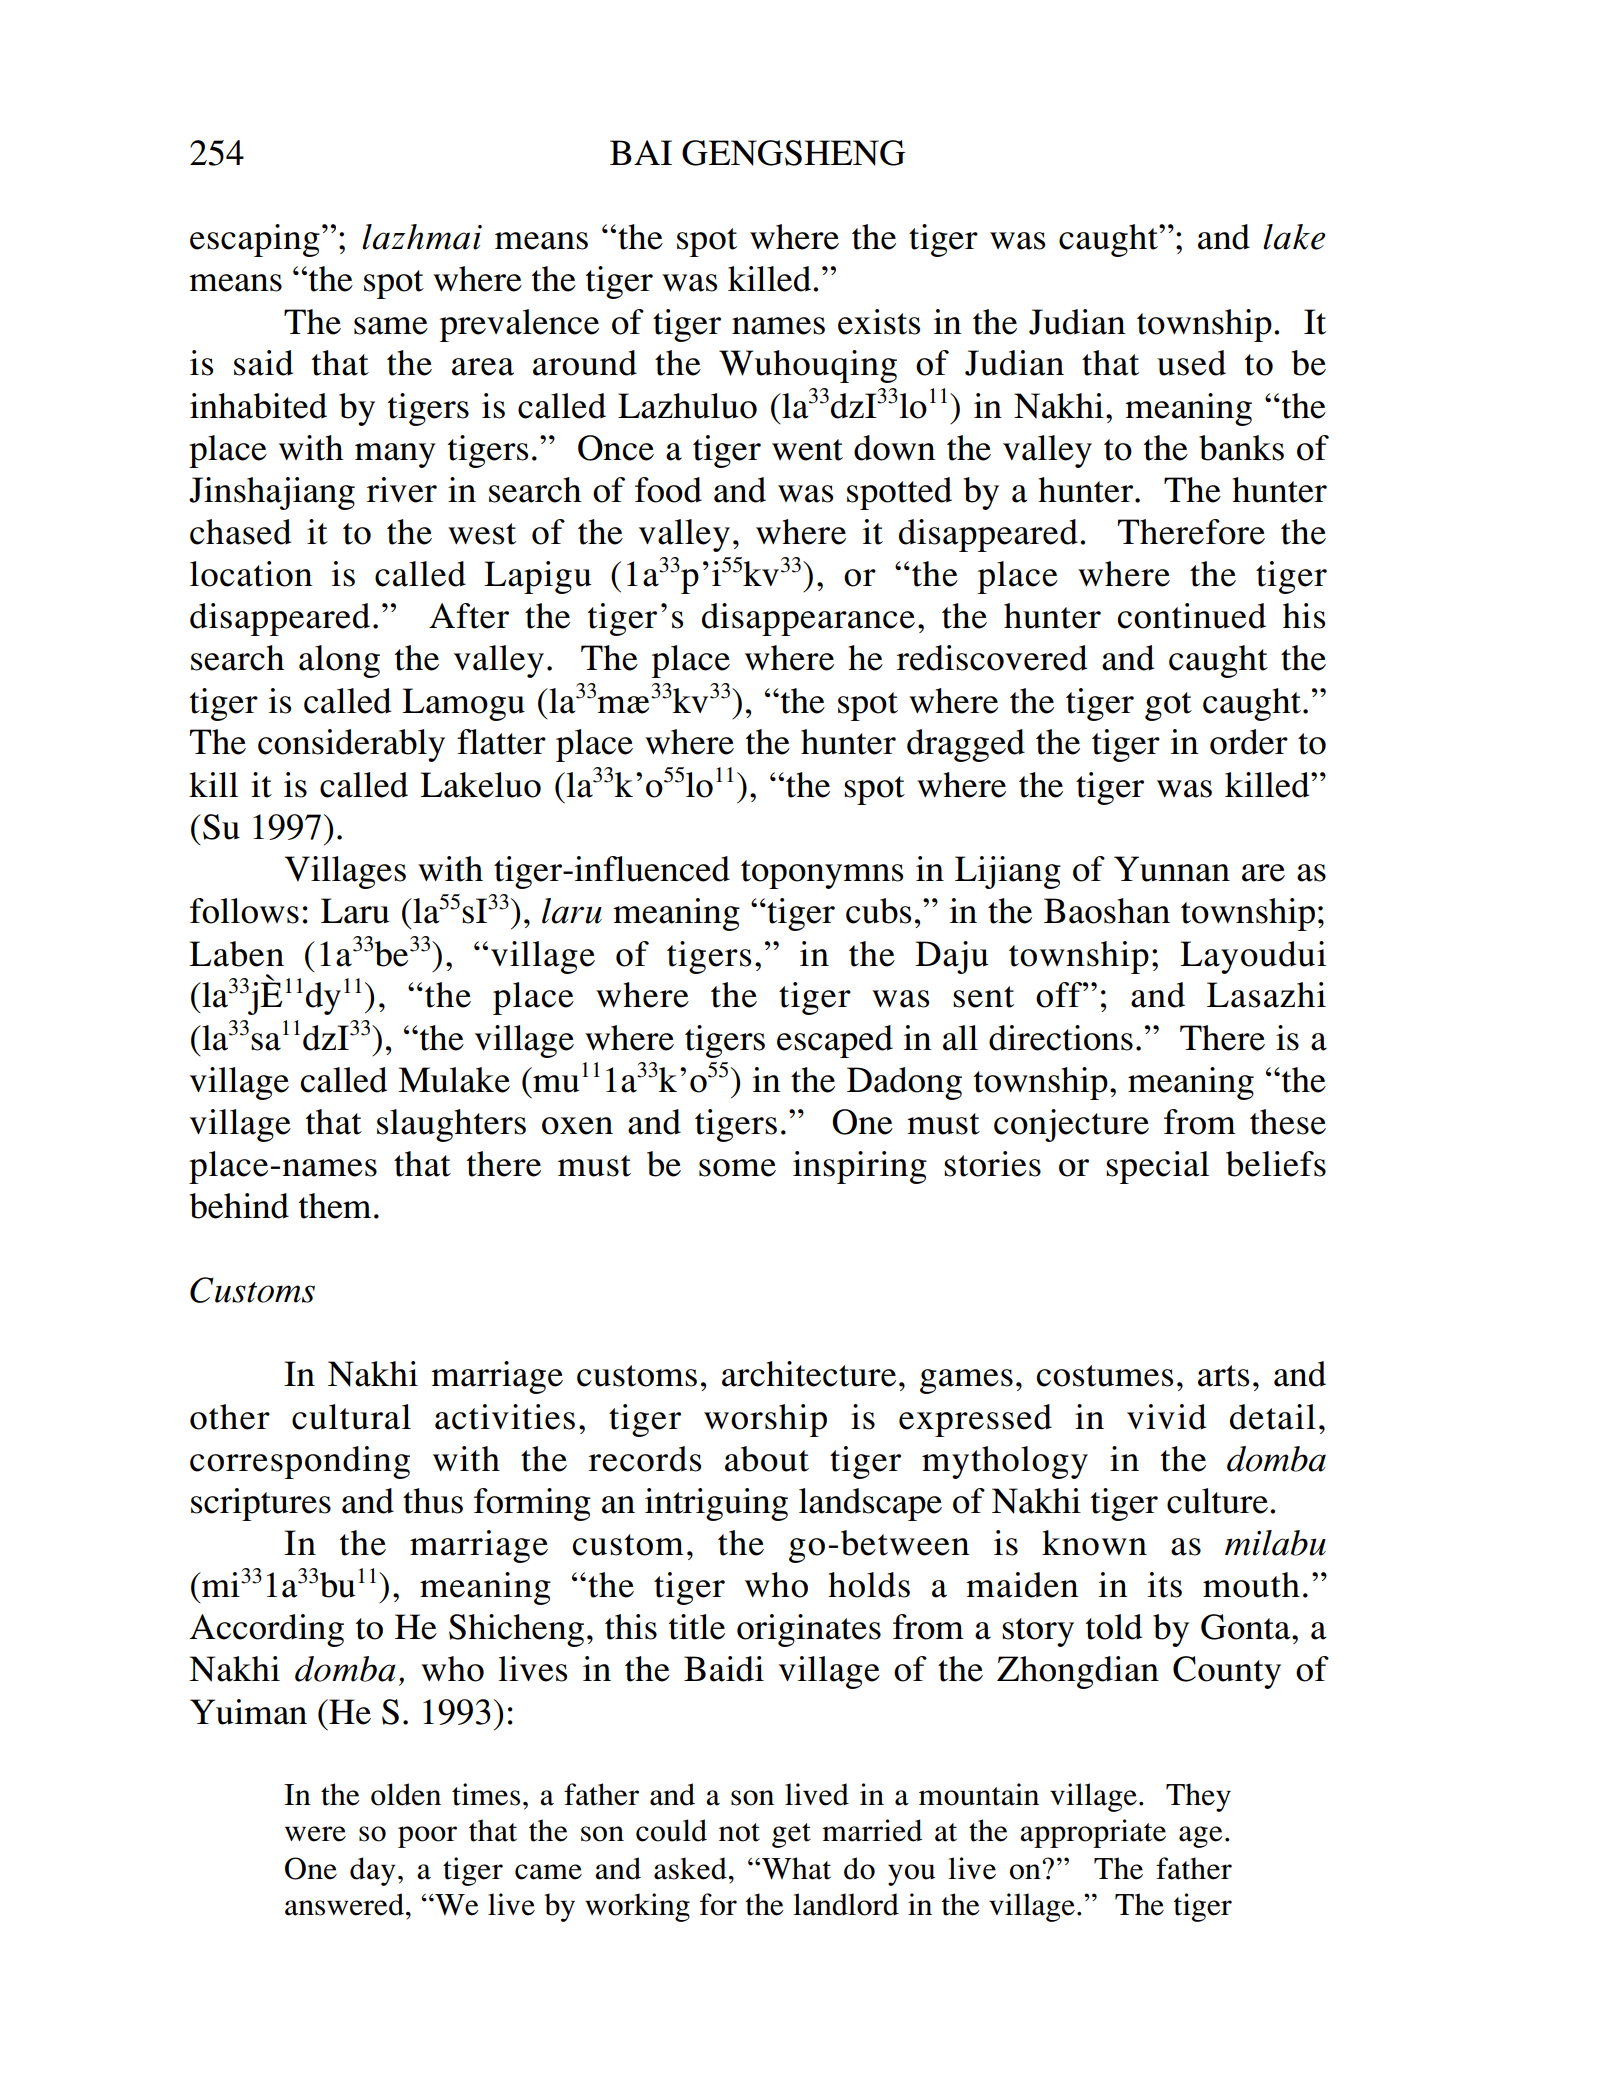 The image size is (1611, 2085). Describe the element at coordinates (1191, 363) in the screenshot. I see `used` at that location.
